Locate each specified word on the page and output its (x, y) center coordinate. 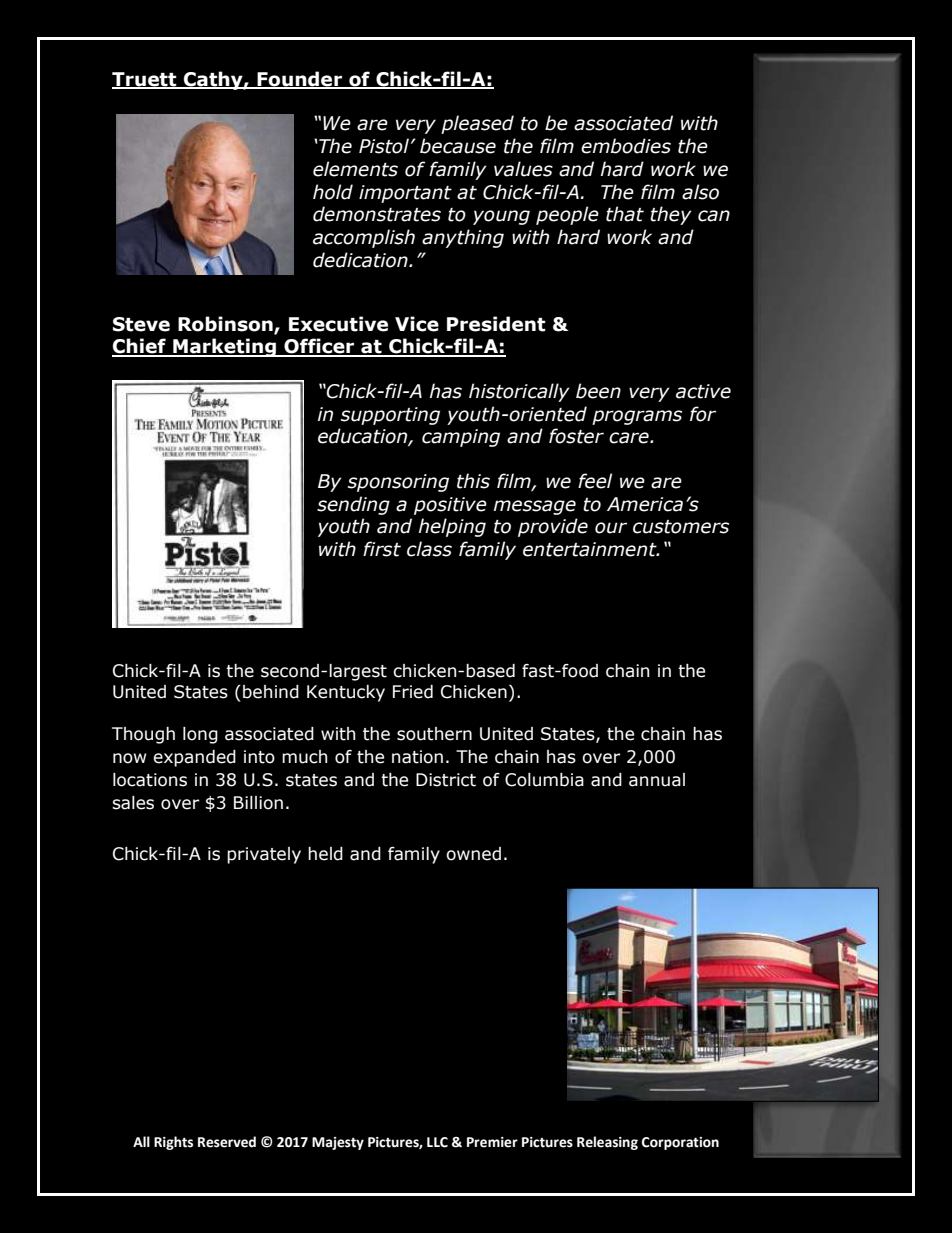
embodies (626, 146)
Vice (417, 324)
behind (271, 692)
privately (264, 855)
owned (473, 854)
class (429, 549)
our (611, 528)
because (458, 146)
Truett (145, 80)
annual (657, 780)
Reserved (227, 1142)
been (598, 391)
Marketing (224, 347)
